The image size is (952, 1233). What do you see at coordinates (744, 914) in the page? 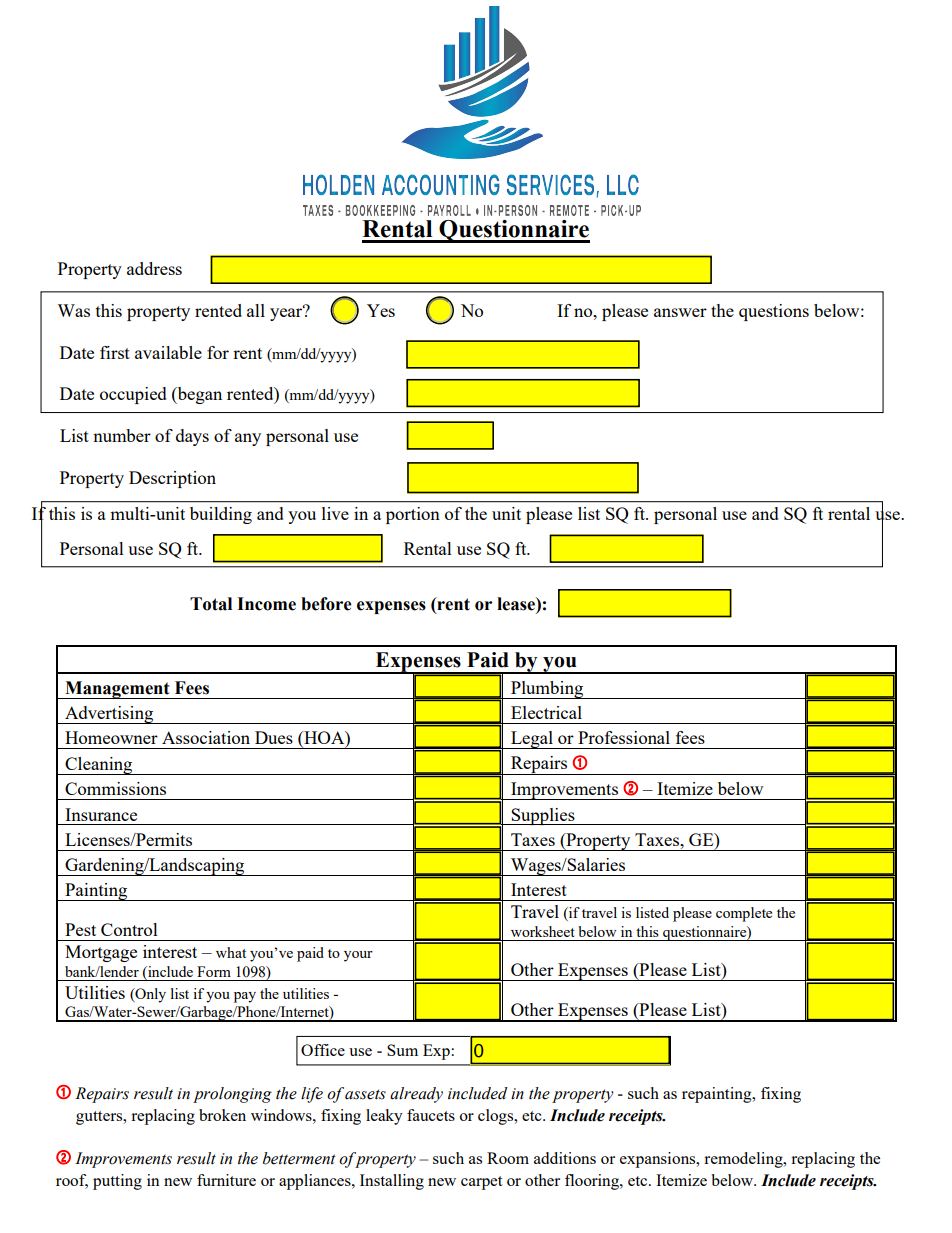
I see `complete` at bounding box center [744, 914].
